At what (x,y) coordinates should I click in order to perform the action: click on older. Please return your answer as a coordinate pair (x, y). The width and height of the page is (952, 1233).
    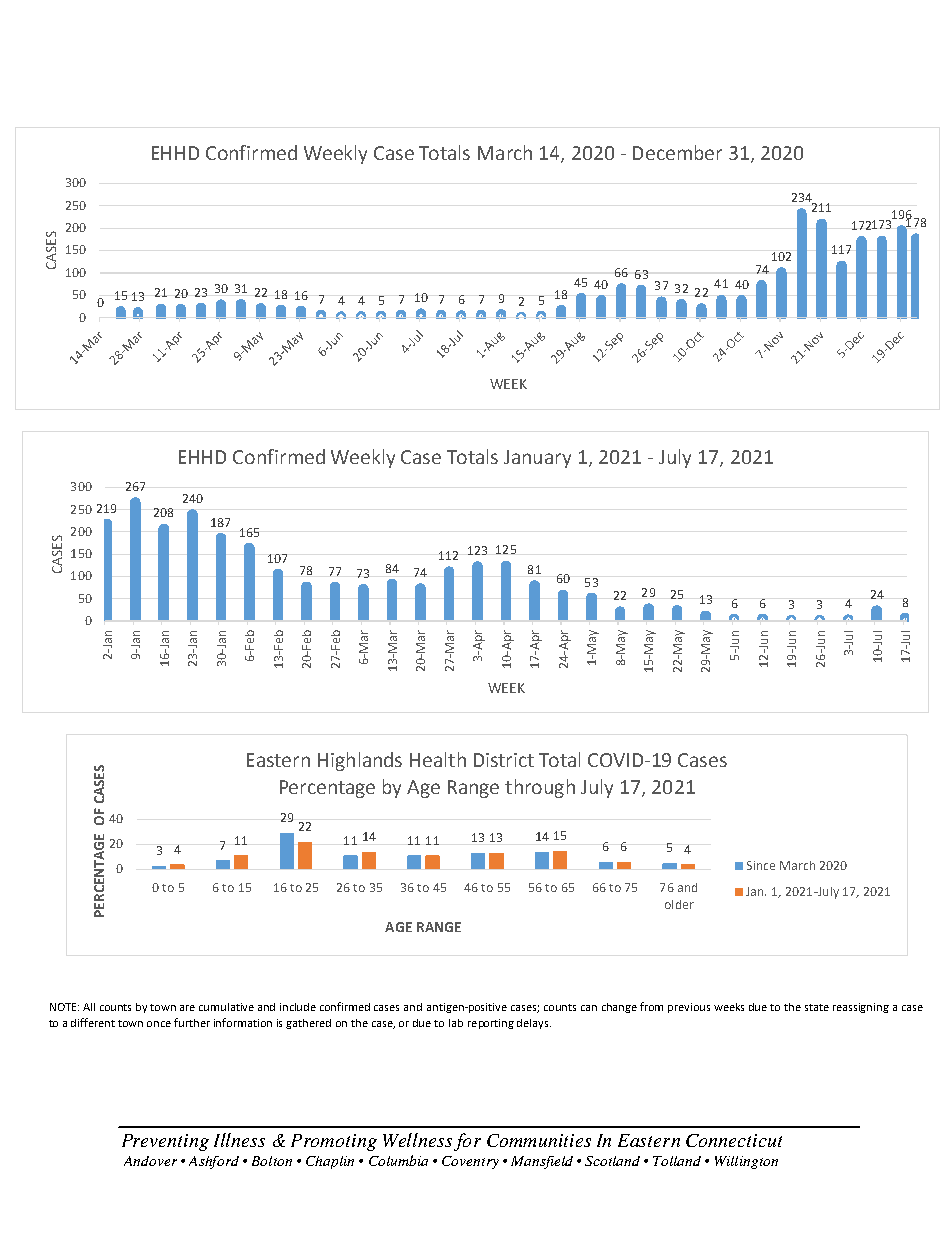
    Looking at the image, I should click on (679, 904).
